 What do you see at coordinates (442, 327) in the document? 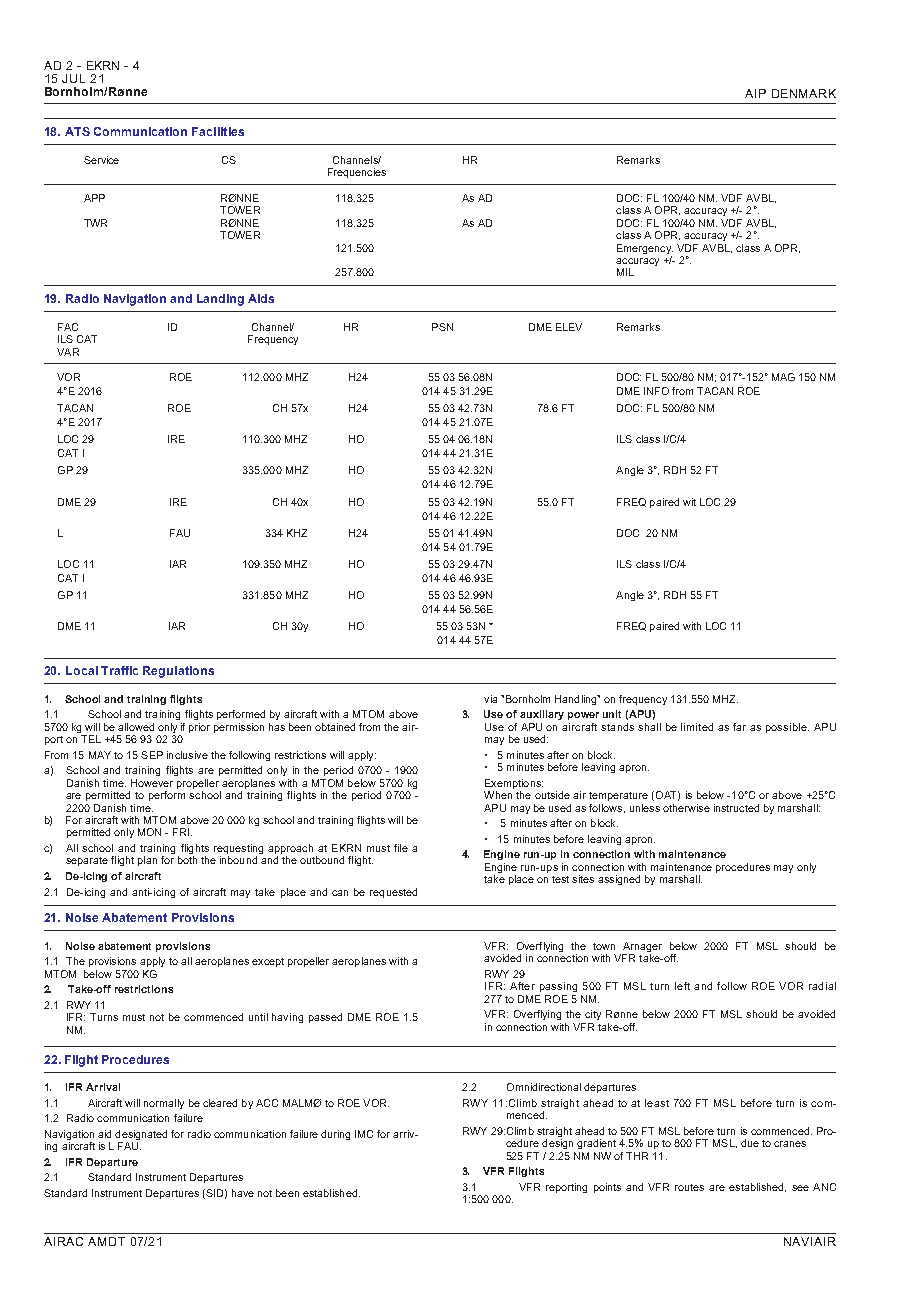
I see `PSN` at bounding box center [442, 327].
